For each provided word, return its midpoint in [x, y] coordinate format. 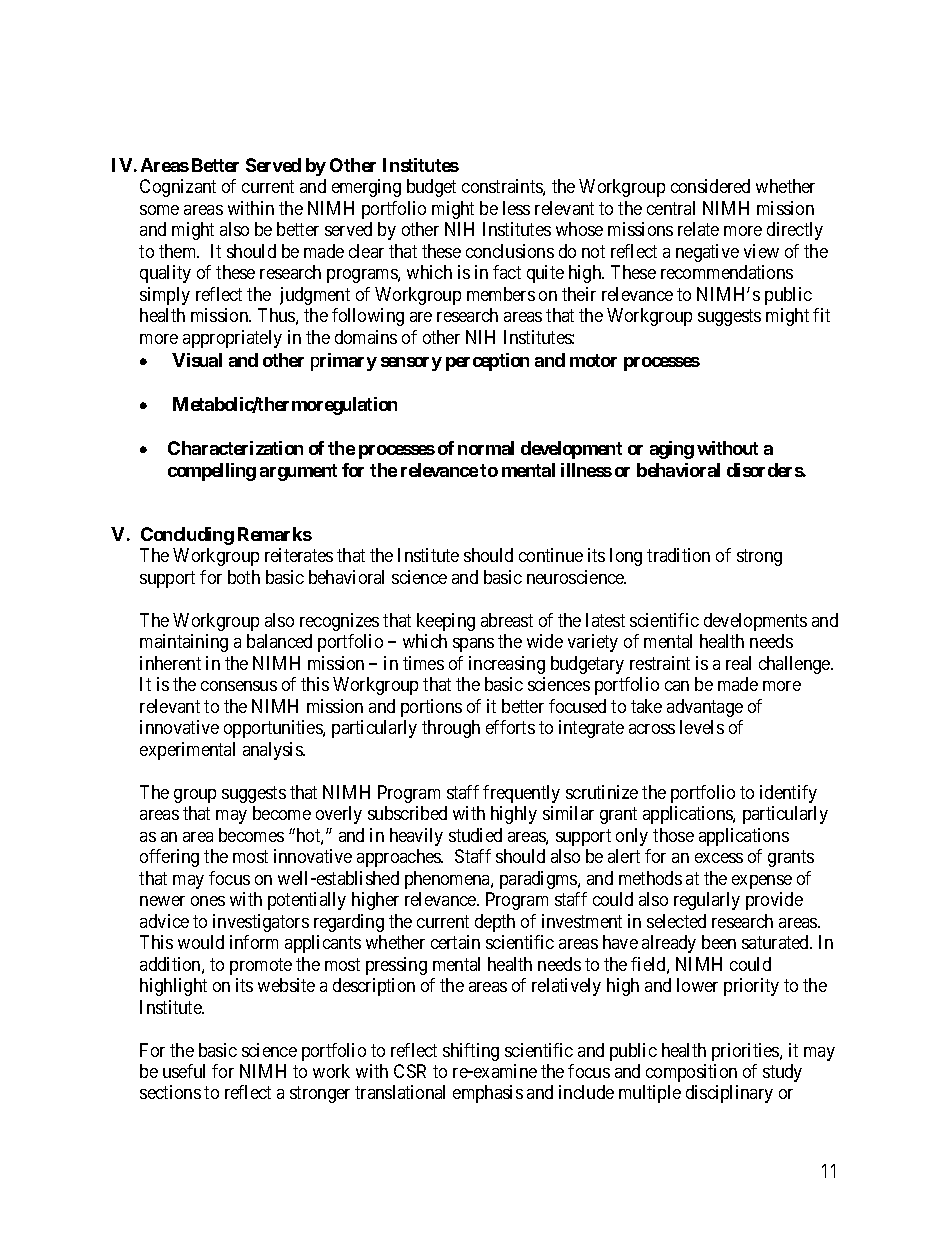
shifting [471, 1052]
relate [698, 229]
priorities [746, 1052]
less [516, 208]
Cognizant [178, 188]
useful [184, 1071]
